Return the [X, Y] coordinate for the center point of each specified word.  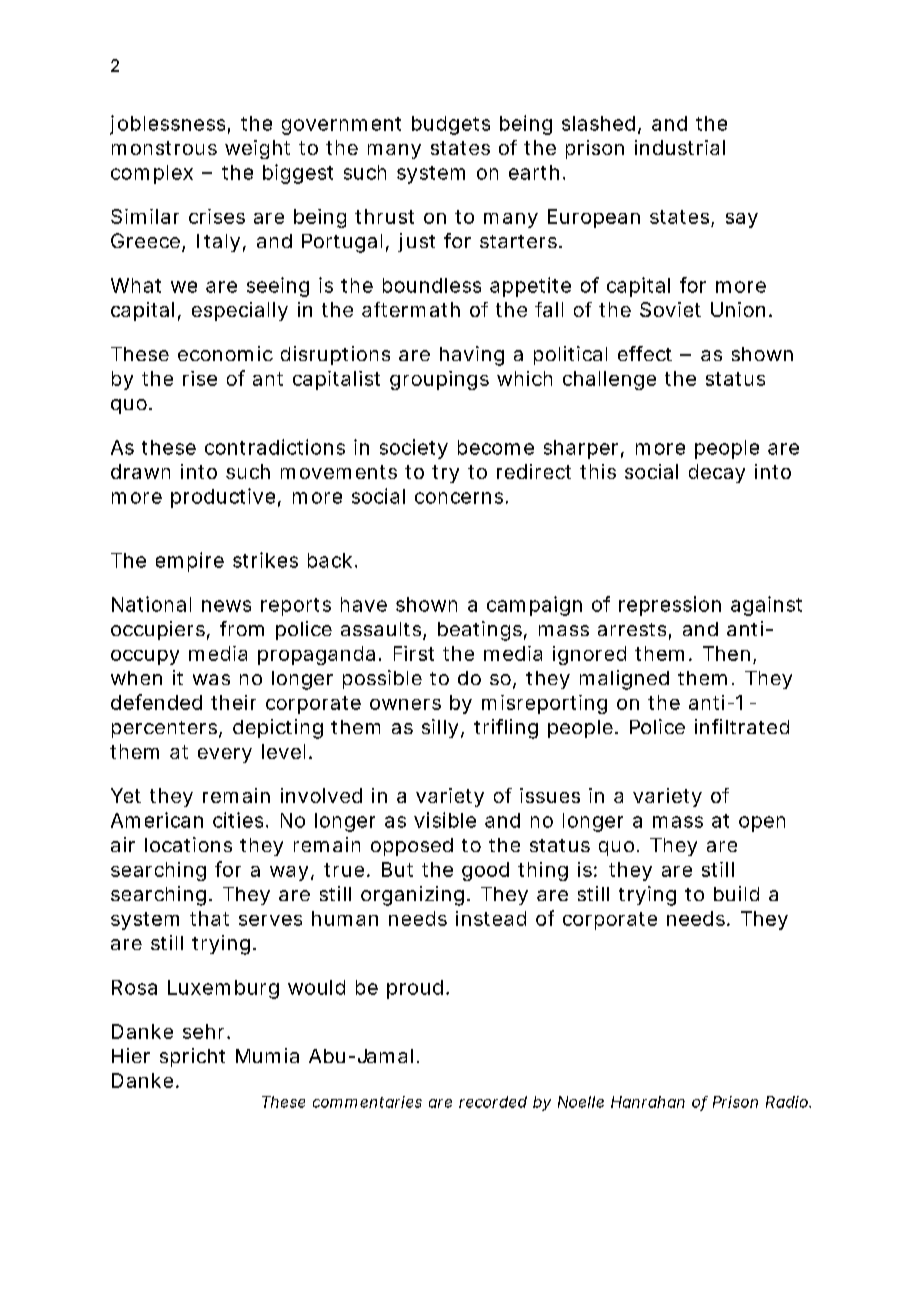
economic [225, 353]
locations [188, 844]
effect [645, 353]
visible [445, 820]
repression [670, 606]
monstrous [164, 148]
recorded [493, 1102]
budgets [451, 125]
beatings [482, 631]
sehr [206, 1031]
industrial [680, 147]
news [226, 606]
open [762, 824]
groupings [439, 380]
